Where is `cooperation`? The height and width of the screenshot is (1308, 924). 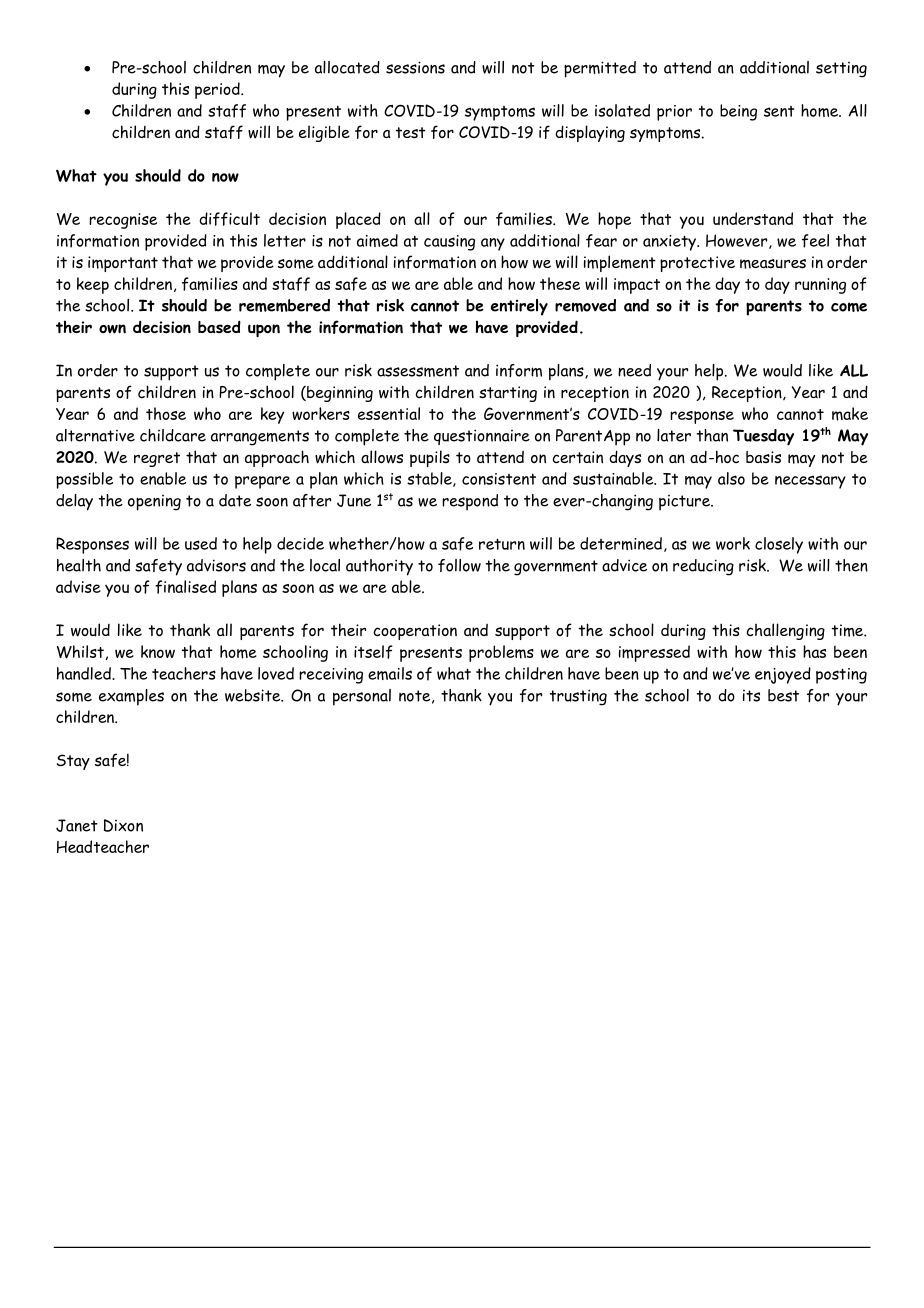 cooperation is located at coordinates (415, 632).
